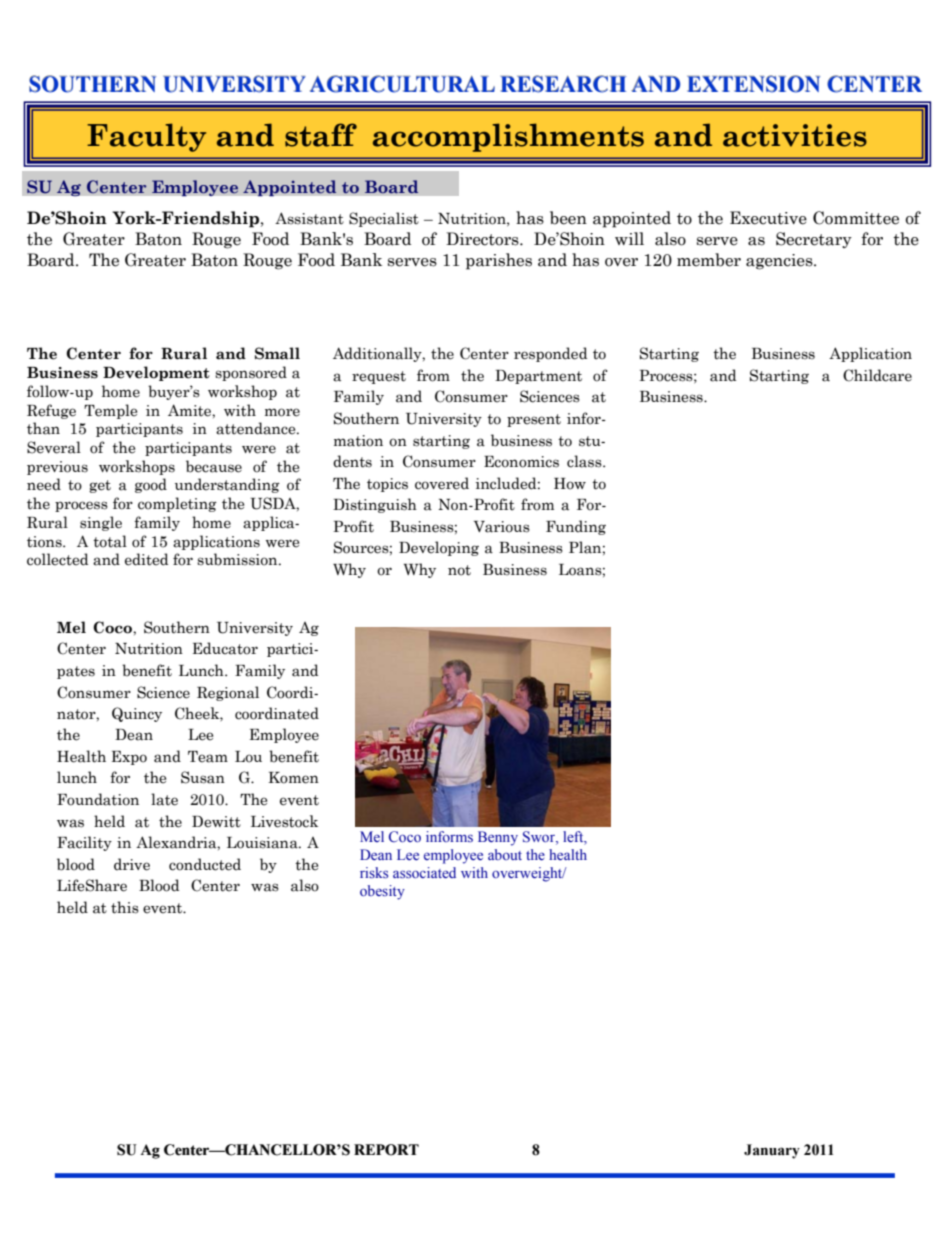 This screenshot has height=1233, width=952. Describe the element at coordinates (505, 854) in the screenshot. I see `about` at that location.
